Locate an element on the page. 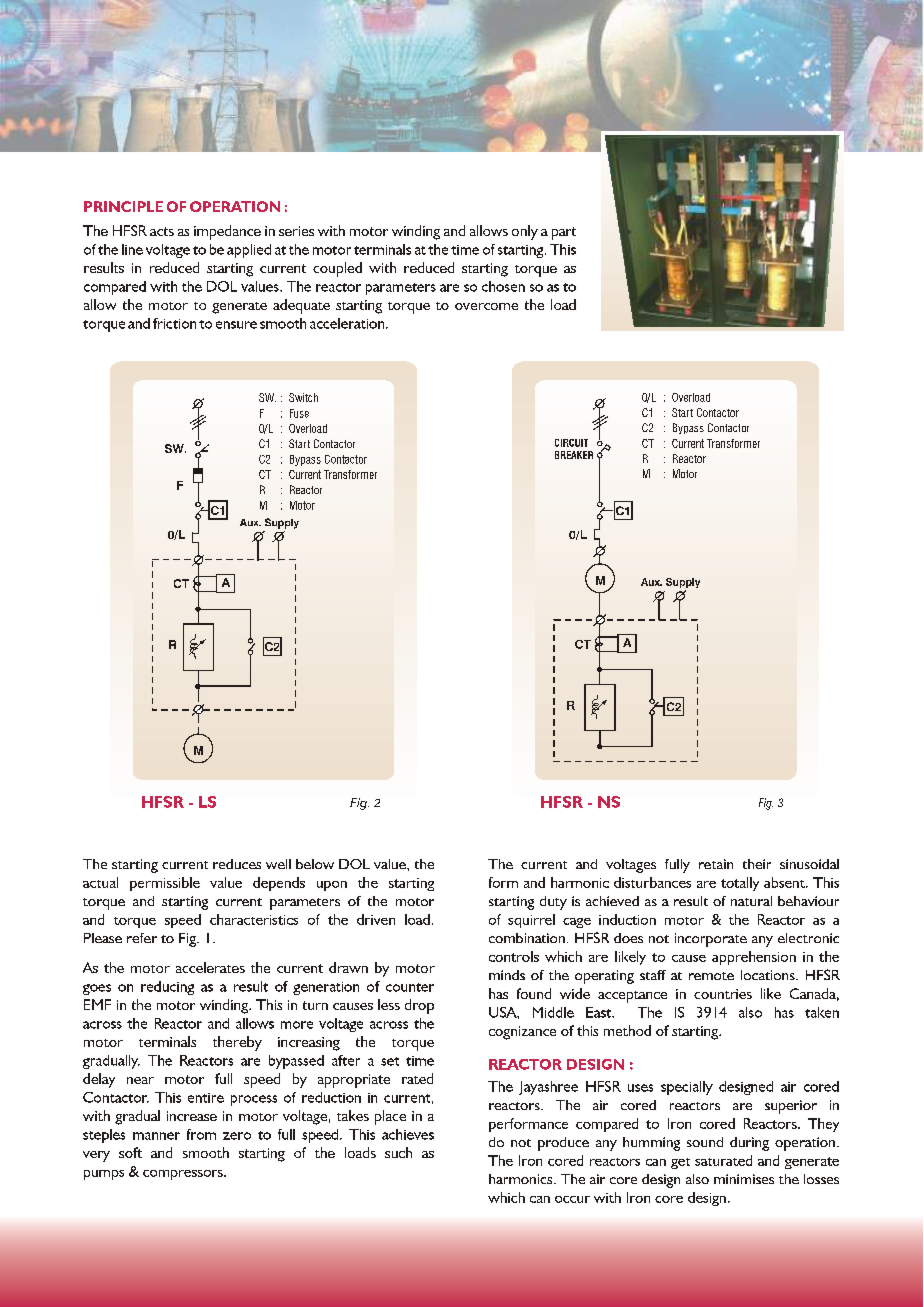  below is located at coordinates (315, 864).
